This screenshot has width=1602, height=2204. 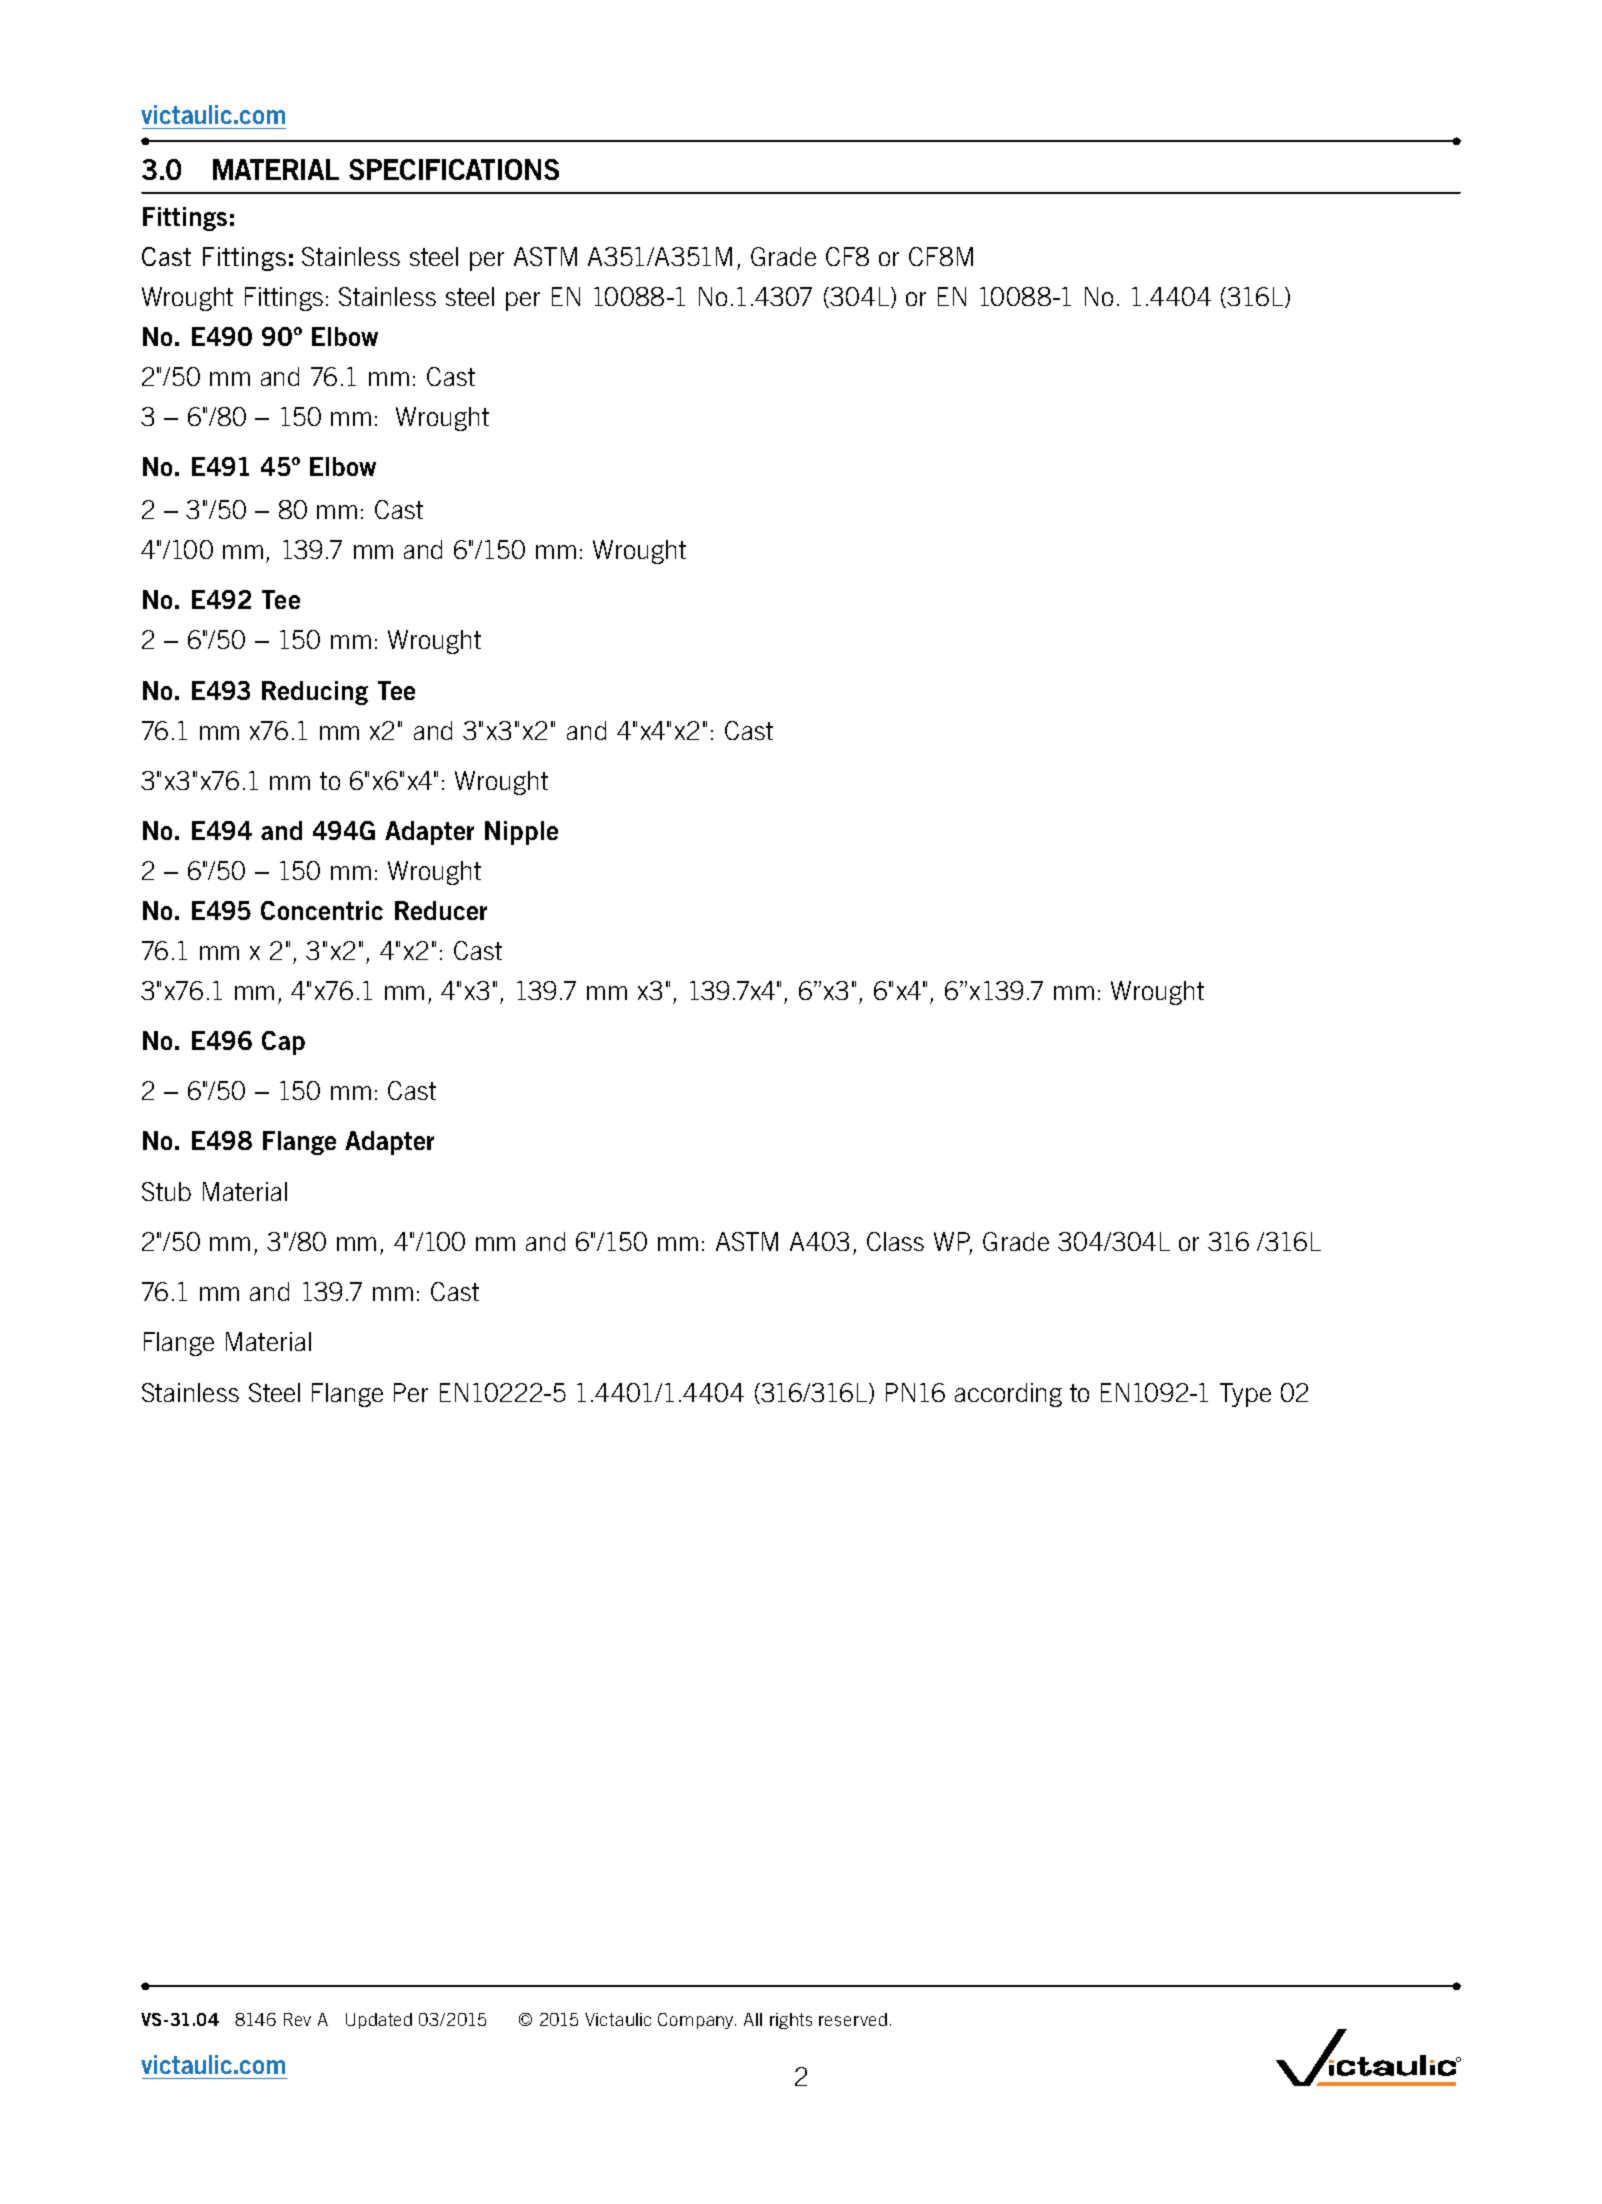 What do you see at coordinates (297, 2019) in the screenshot?
I see `Rev` at bounding box center [297, 2019].
